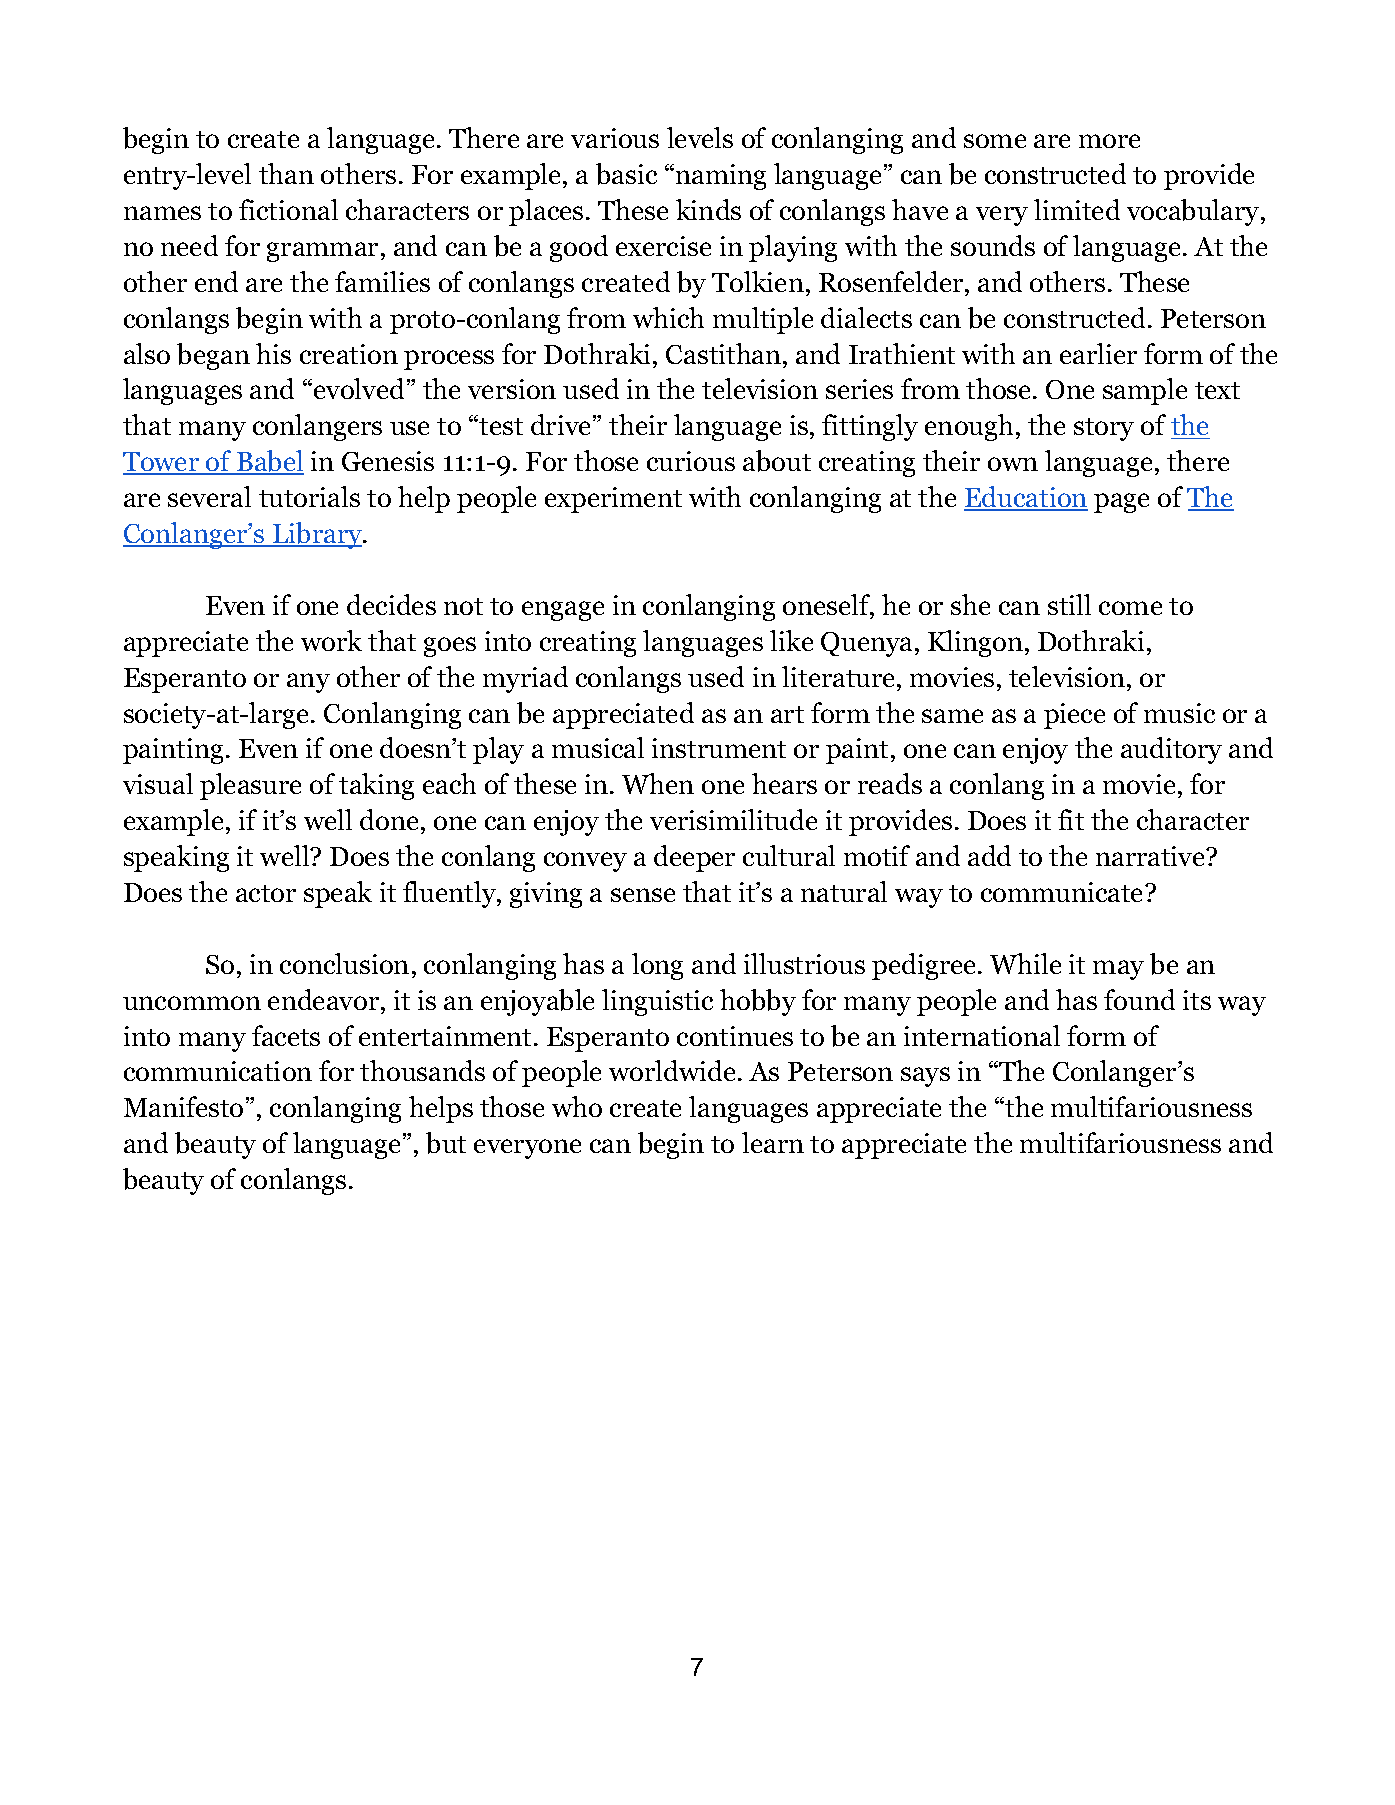  I want to click on more, so click(1109, 141).
